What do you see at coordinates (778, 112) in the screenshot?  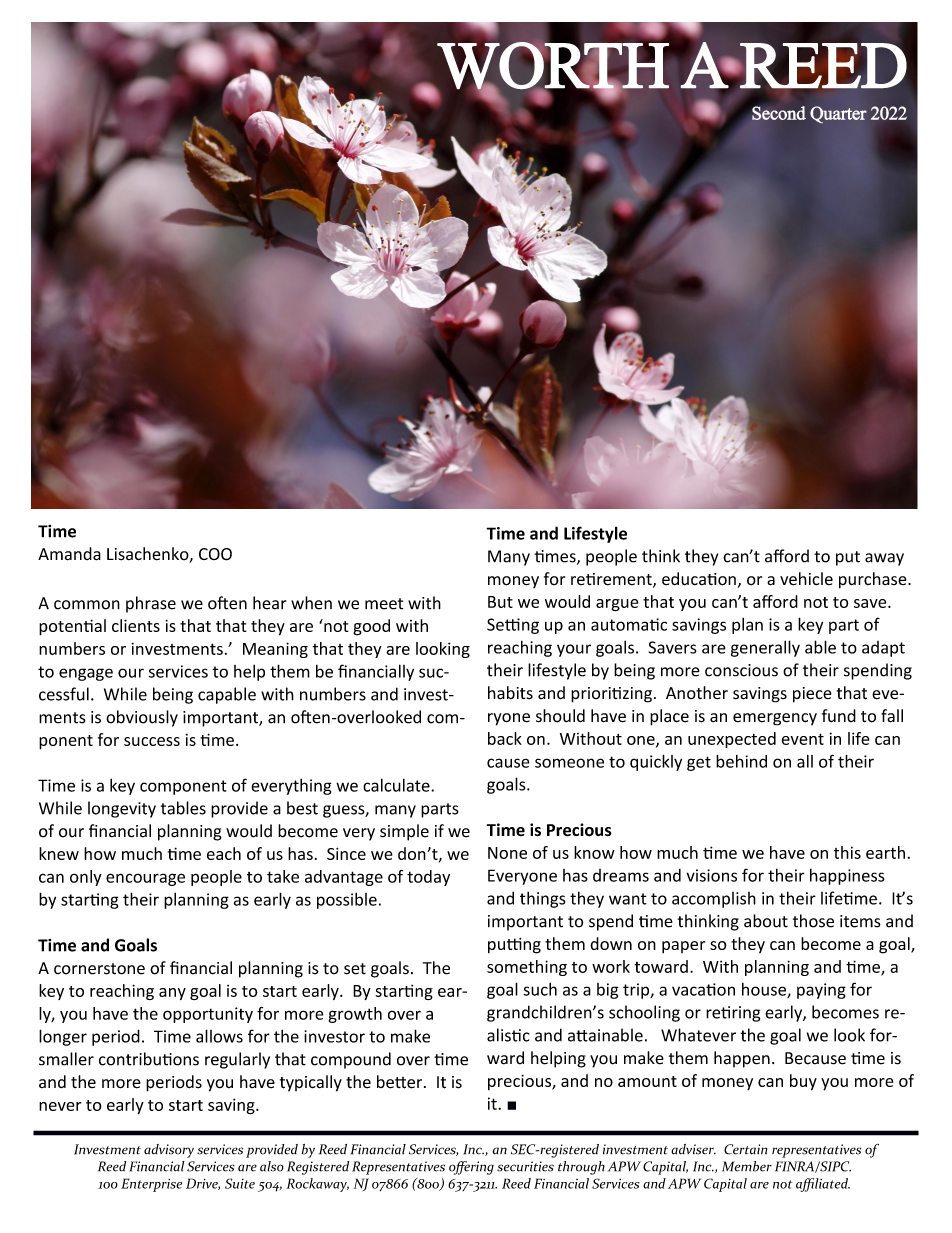 I see `Second` at bounding box center [778, 112].
